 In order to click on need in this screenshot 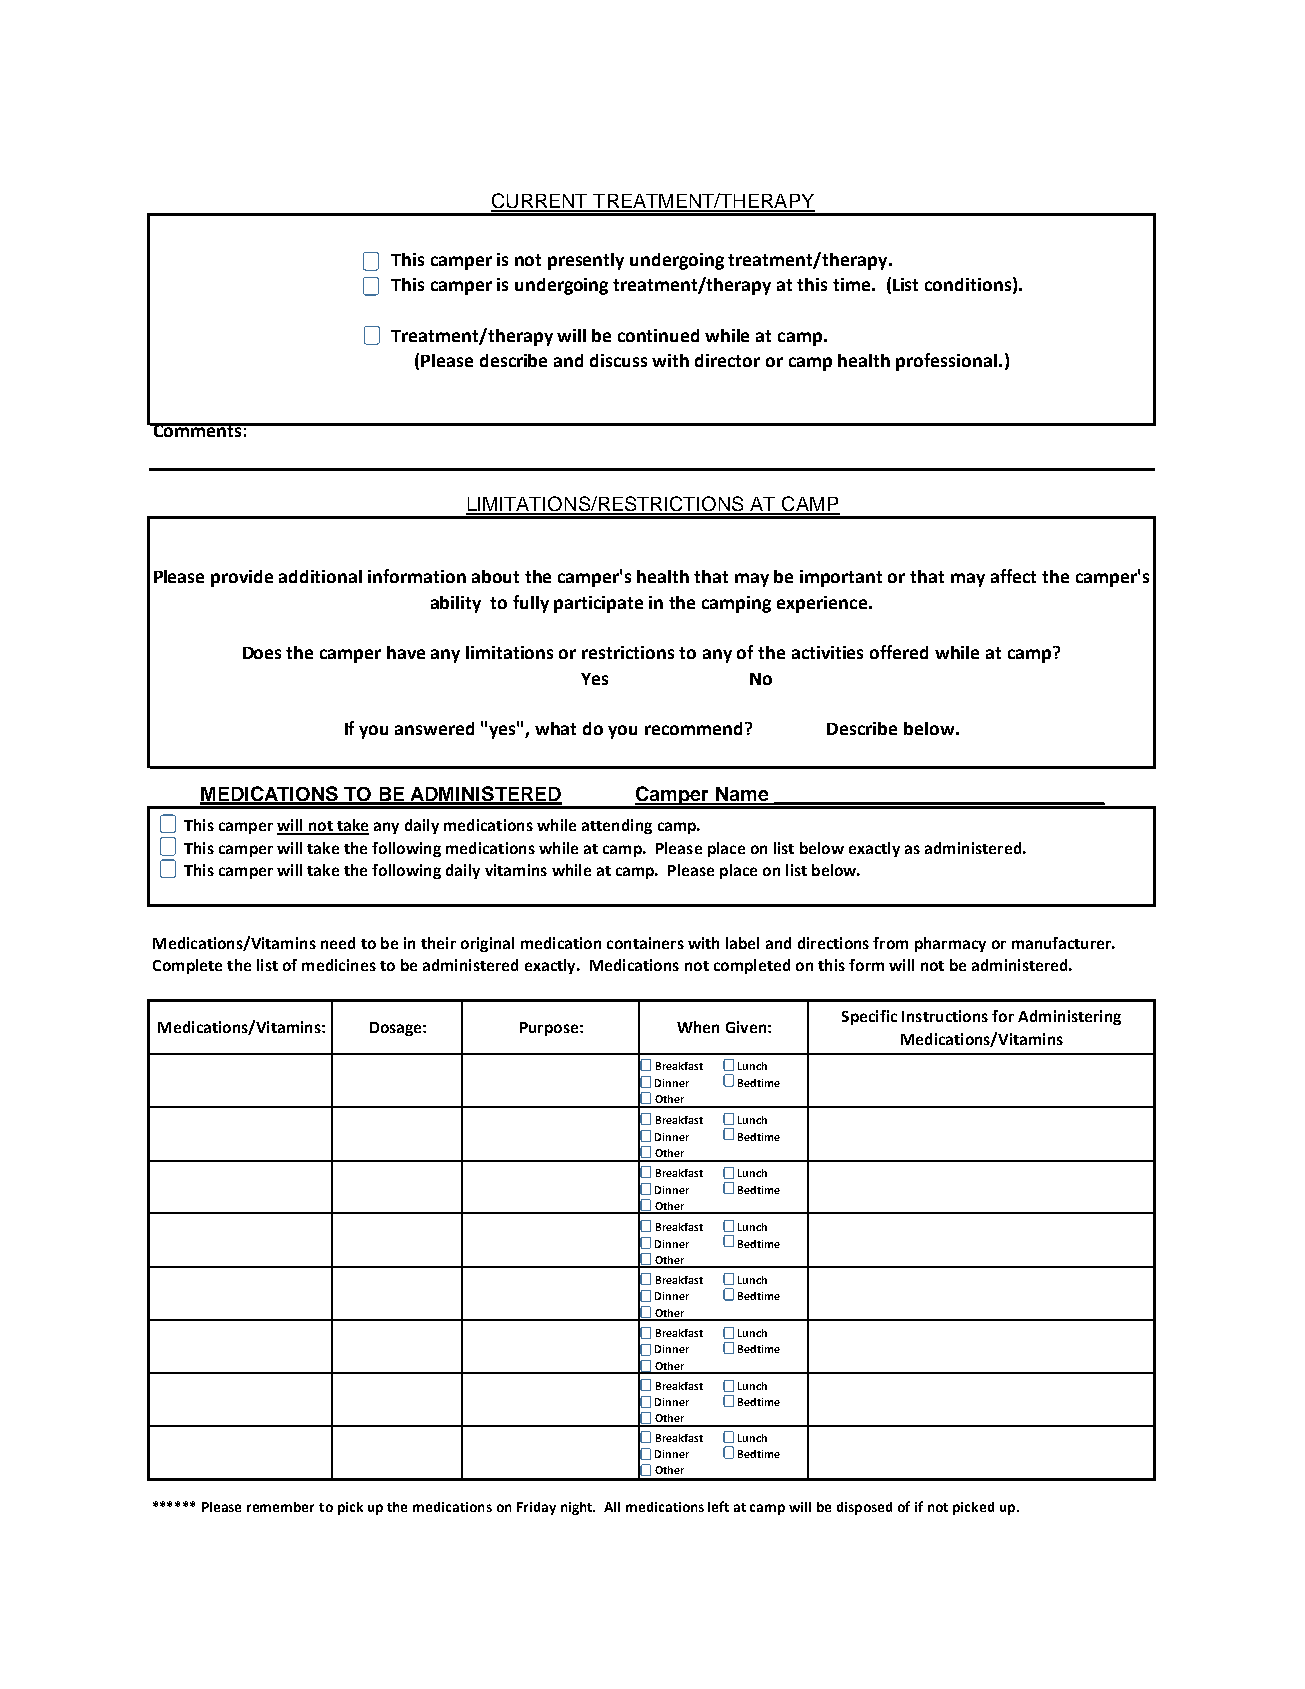, I will do `click(338, 943)`.
